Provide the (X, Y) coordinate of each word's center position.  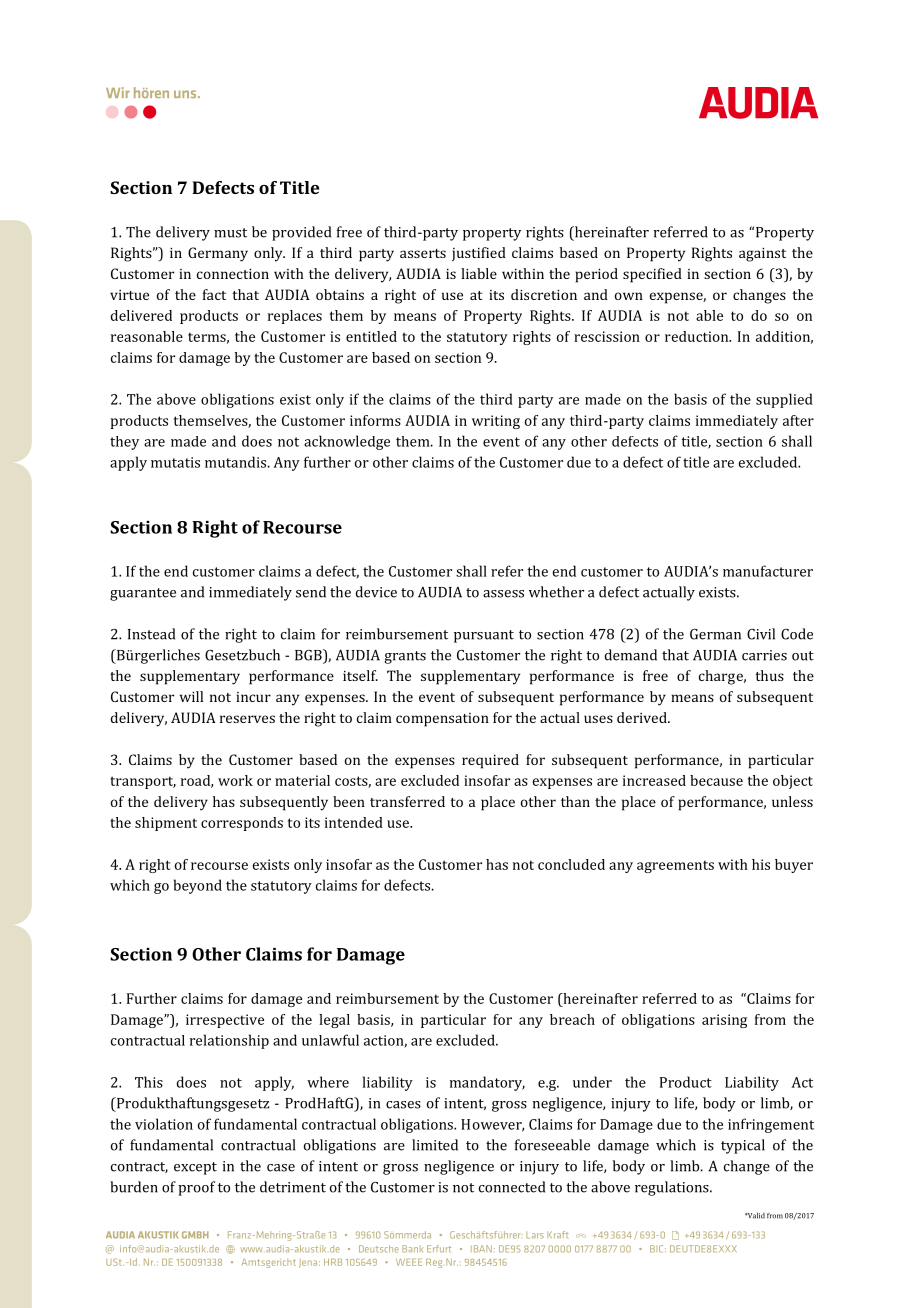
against (762, 255)
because (716, 780)
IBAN (481, 1248)
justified (479, 254)
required (490, 761)
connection (233, 274)
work (235, 780)
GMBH (195, 1235)
